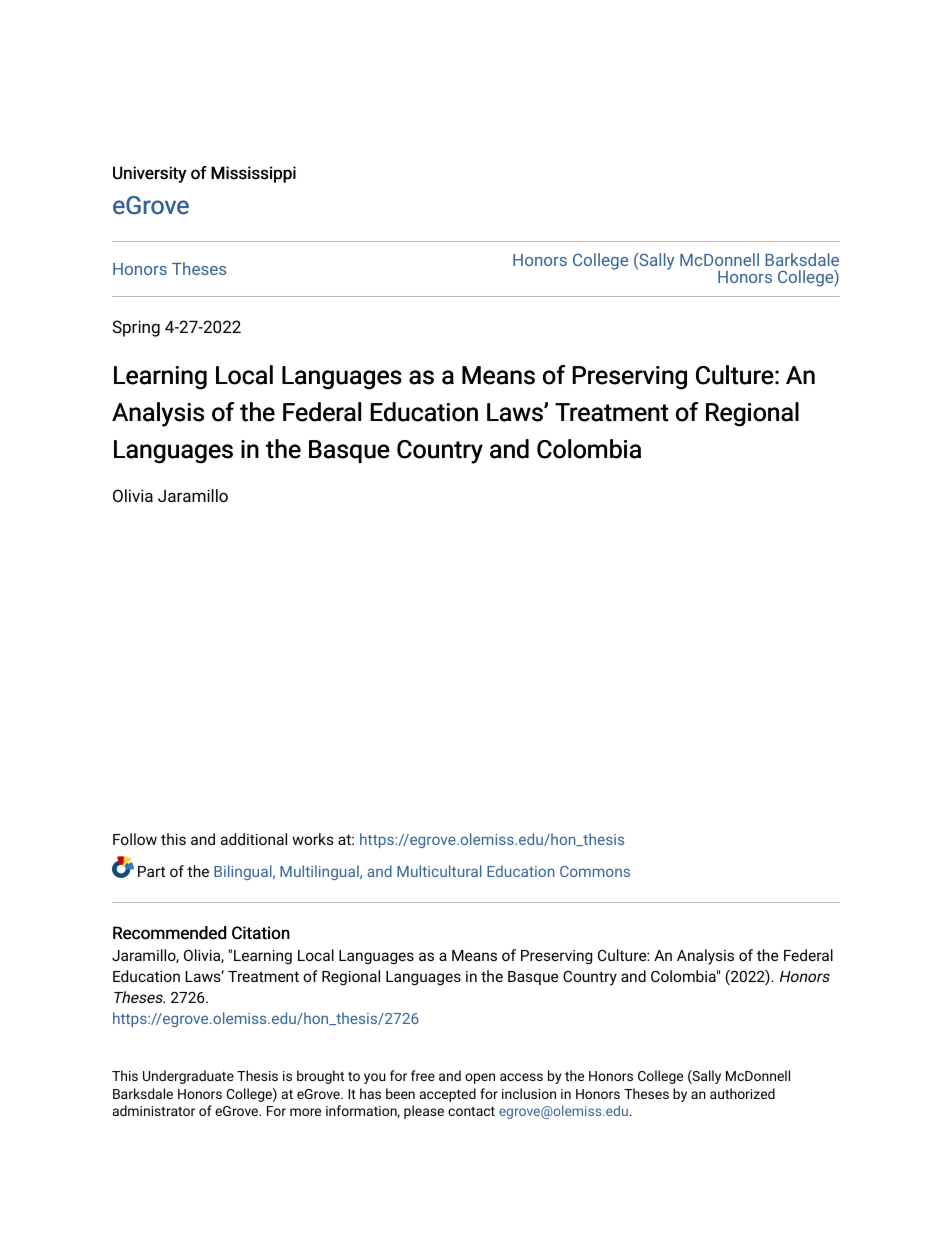 This screenshot has height=1233, width=952. Describe the element at coordinates (254, 839) in the screenshot. I see `additional` at that location.
